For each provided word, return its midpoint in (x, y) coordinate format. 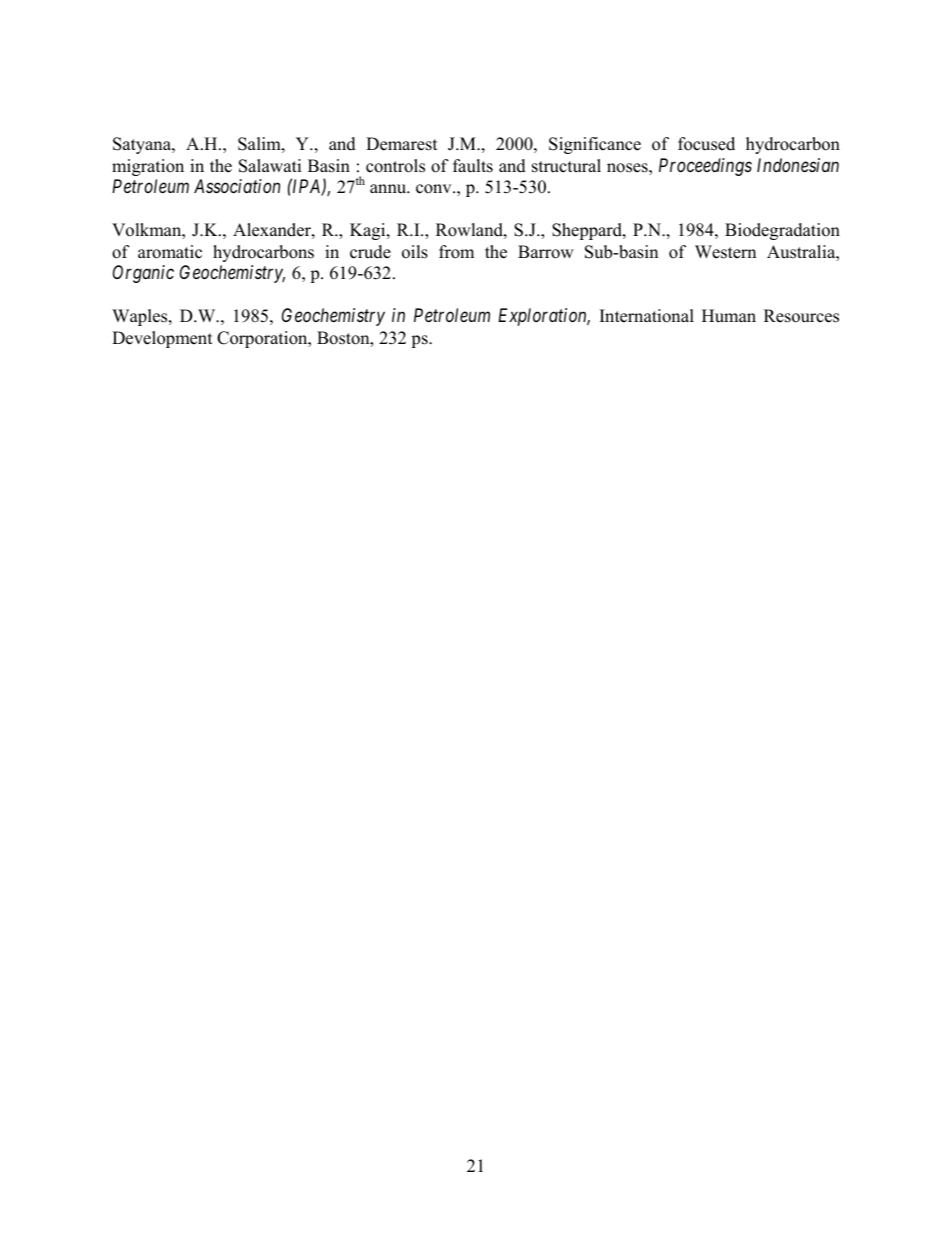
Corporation (263, 339)
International (647, 316)
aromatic (170, 252)
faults (473, 166)
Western (725, 252)
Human (729, 316)
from (456, 252)
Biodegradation (782, 231)
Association (237, 186)
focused (706, 144)
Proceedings (705, 167)
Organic (143, 274)
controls (395, 166)
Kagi (369, 231)
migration (148, 167)
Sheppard (588, 231)
